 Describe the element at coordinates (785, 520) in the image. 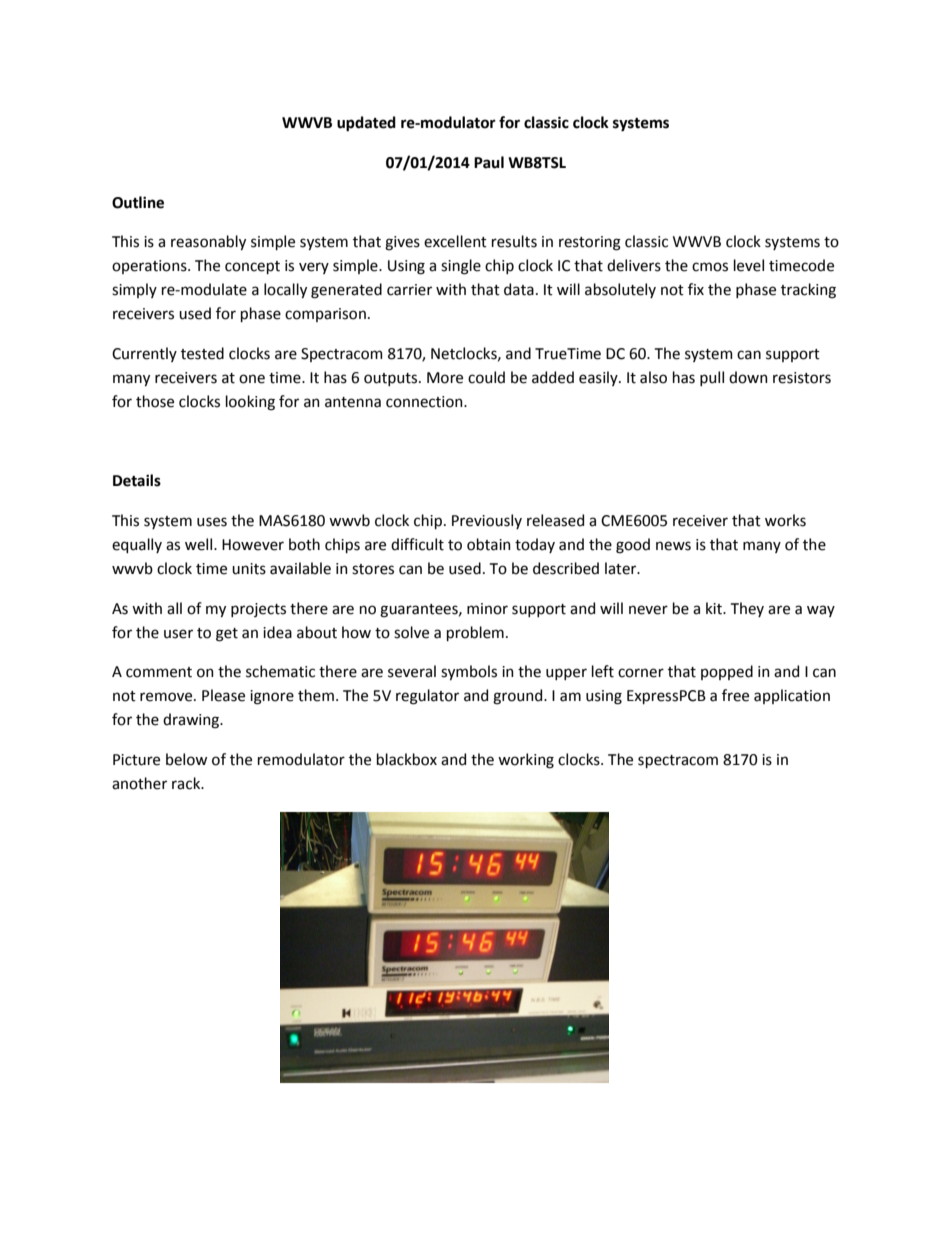

I see `works` at that location.
